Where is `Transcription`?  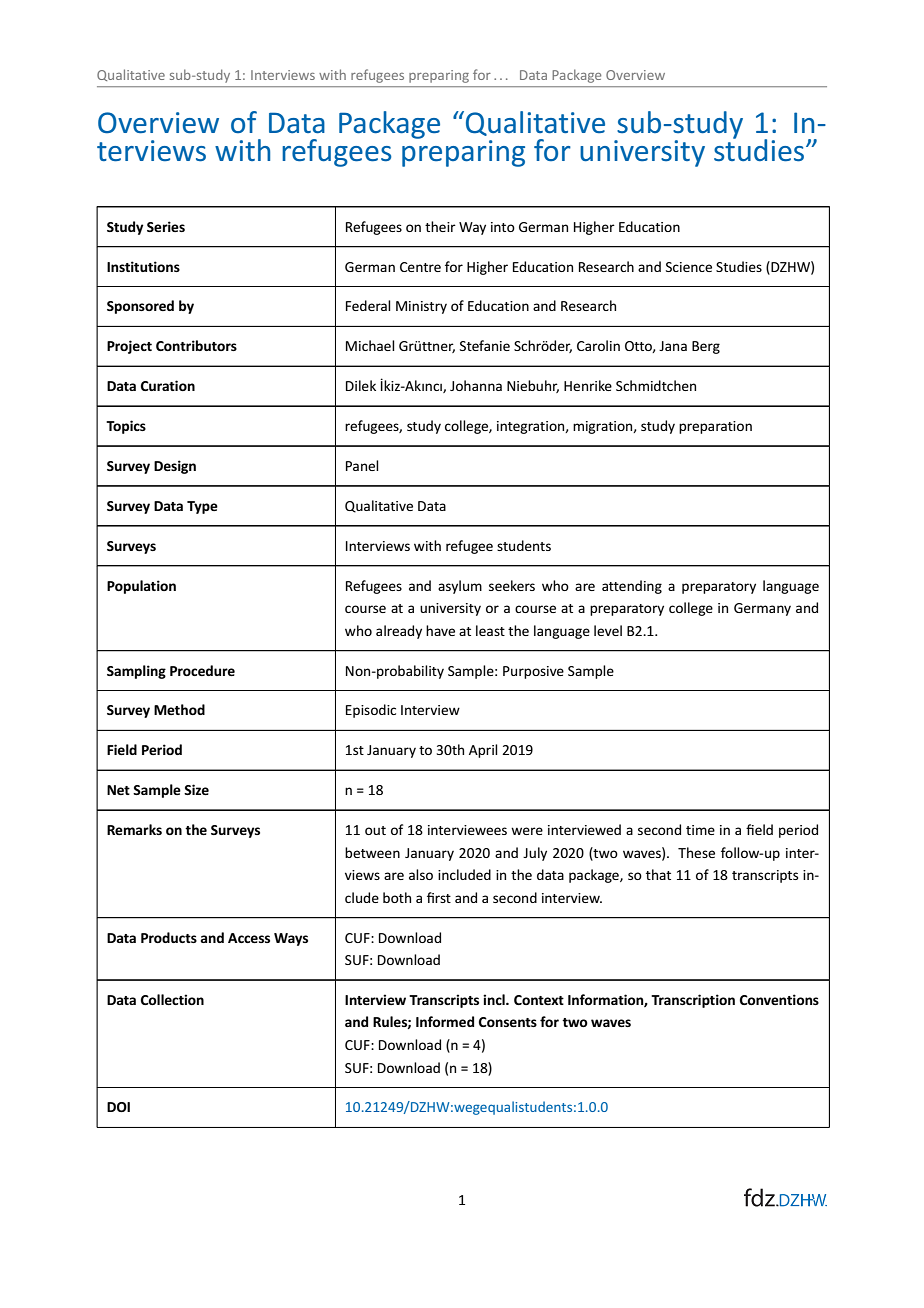
Transcription is located at coordinates (693, 1001).
